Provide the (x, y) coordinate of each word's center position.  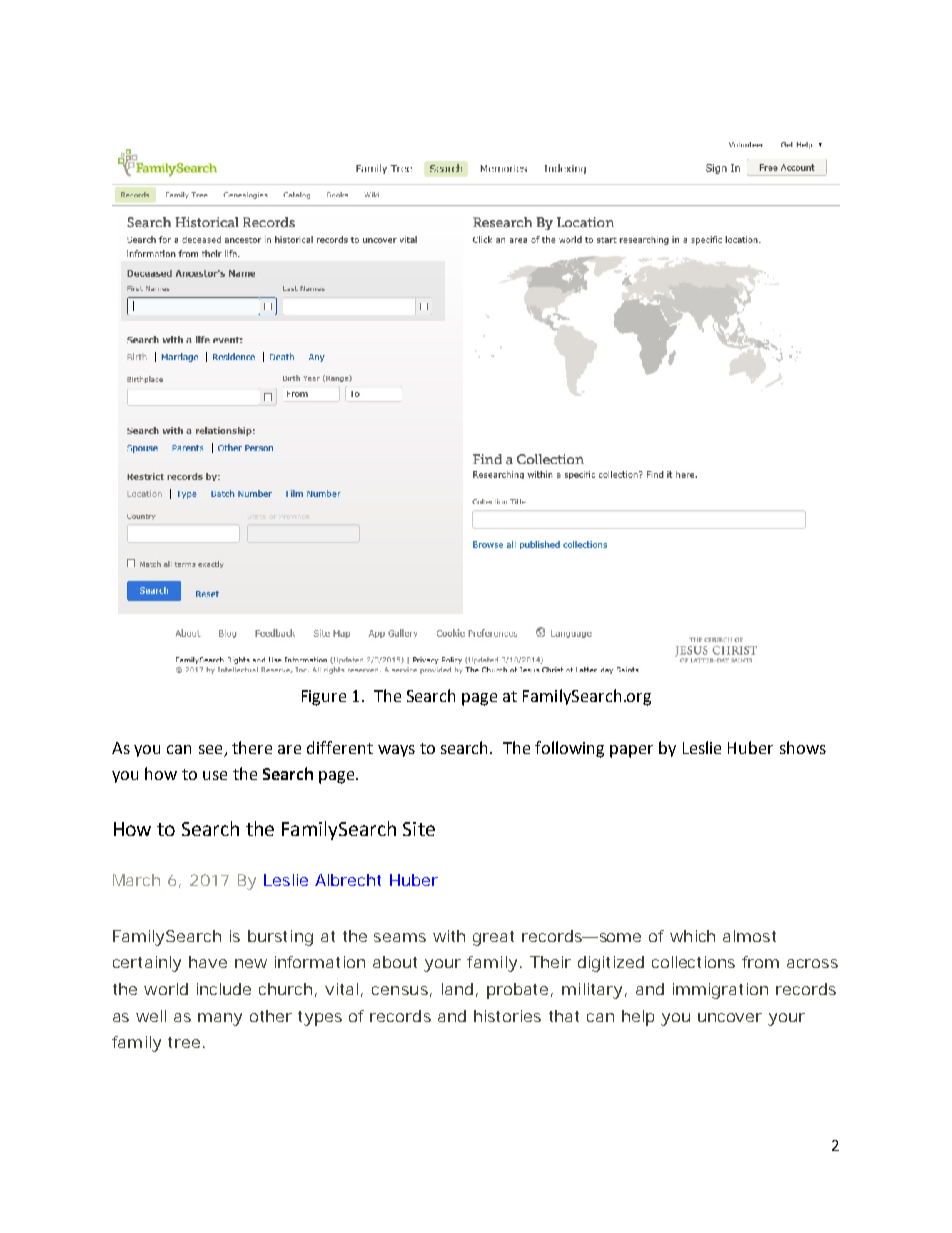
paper (631, 751)
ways (396, 751)
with (449, 936)
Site (419, 829)
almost (749, 936)
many (220, 1019)
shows (803, 747)
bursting (280, 938)
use (215, 775)
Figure (324, 698)
